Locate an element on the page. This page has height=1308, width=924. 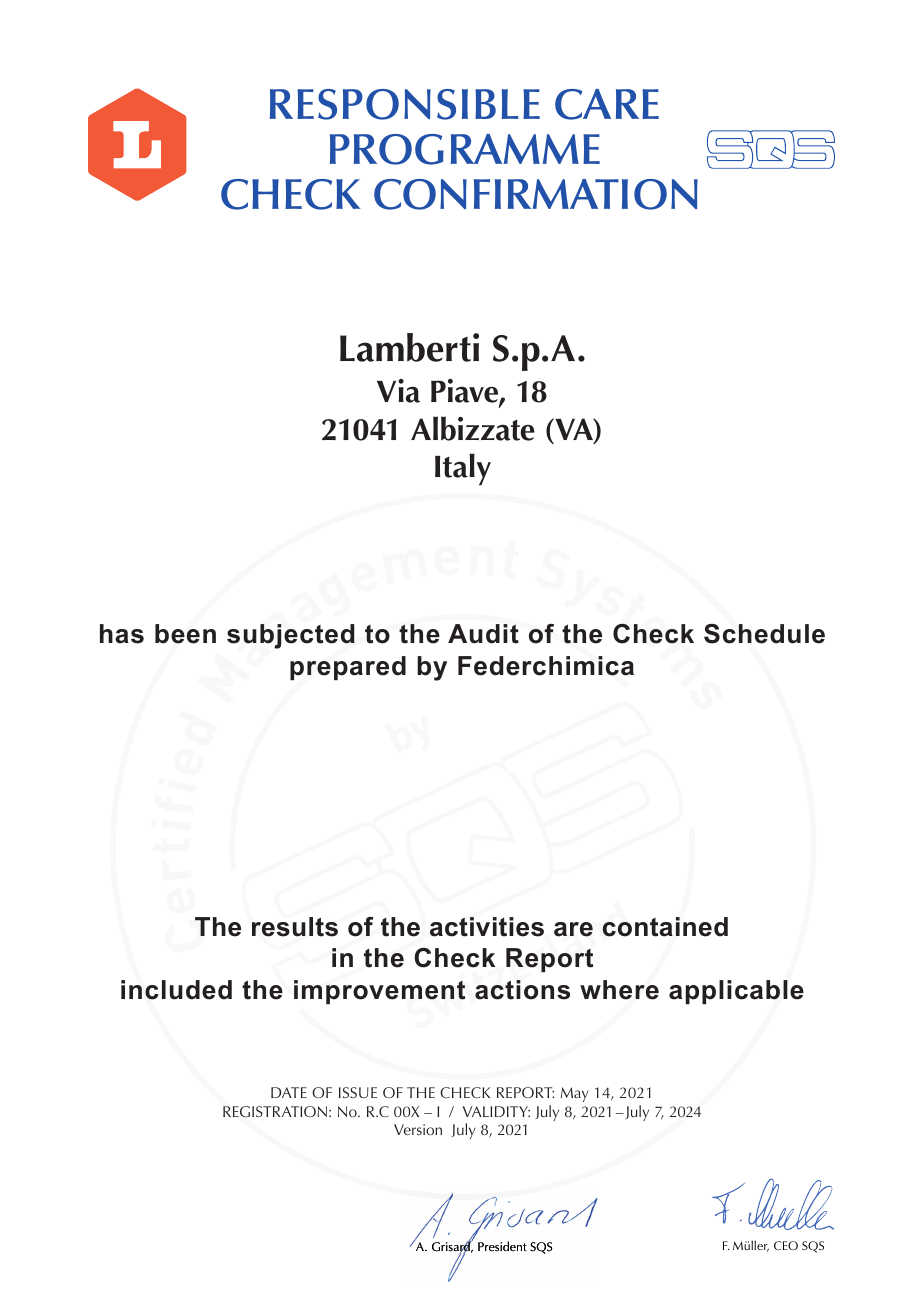
RESPONSIBLE is located at coordinates (405, 104).
